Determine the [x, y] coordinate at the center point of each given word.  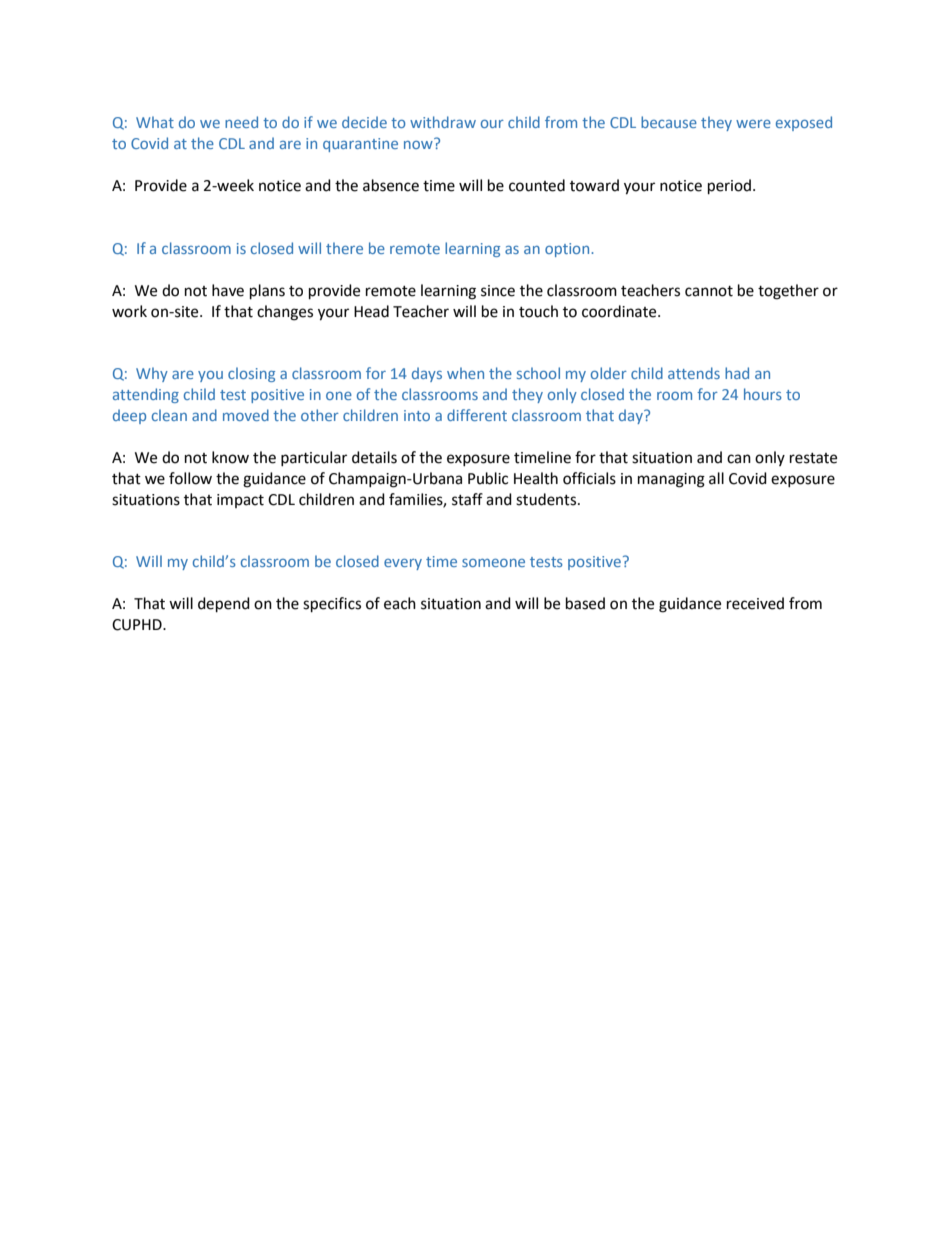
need [241, 122]
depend [224, 605]
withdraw [443, 122]
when [465, 373]
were [753, 124]
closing [251, 374]
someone [493, 563]
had [737, 373]
